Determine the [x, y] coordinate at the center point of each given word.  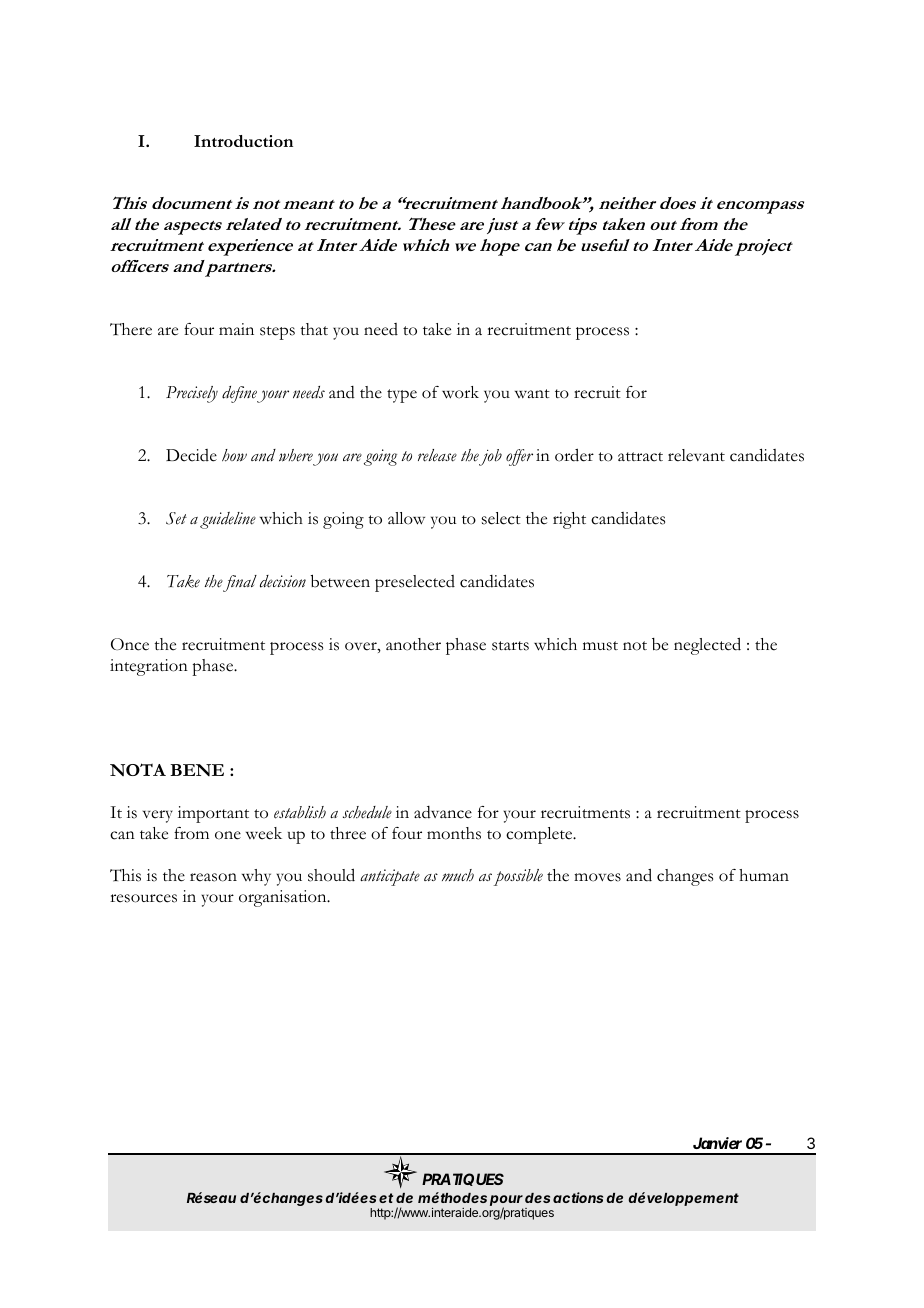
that [314, 329]
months [454, 833]
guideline [228, 520]
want [532, 393]
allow [406, 518]
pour [506, 1202]
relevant [696, 455]
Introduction [243, 141]
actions [578, 1197]
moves [597, 877]
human [764, 875]
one [228, 835]
